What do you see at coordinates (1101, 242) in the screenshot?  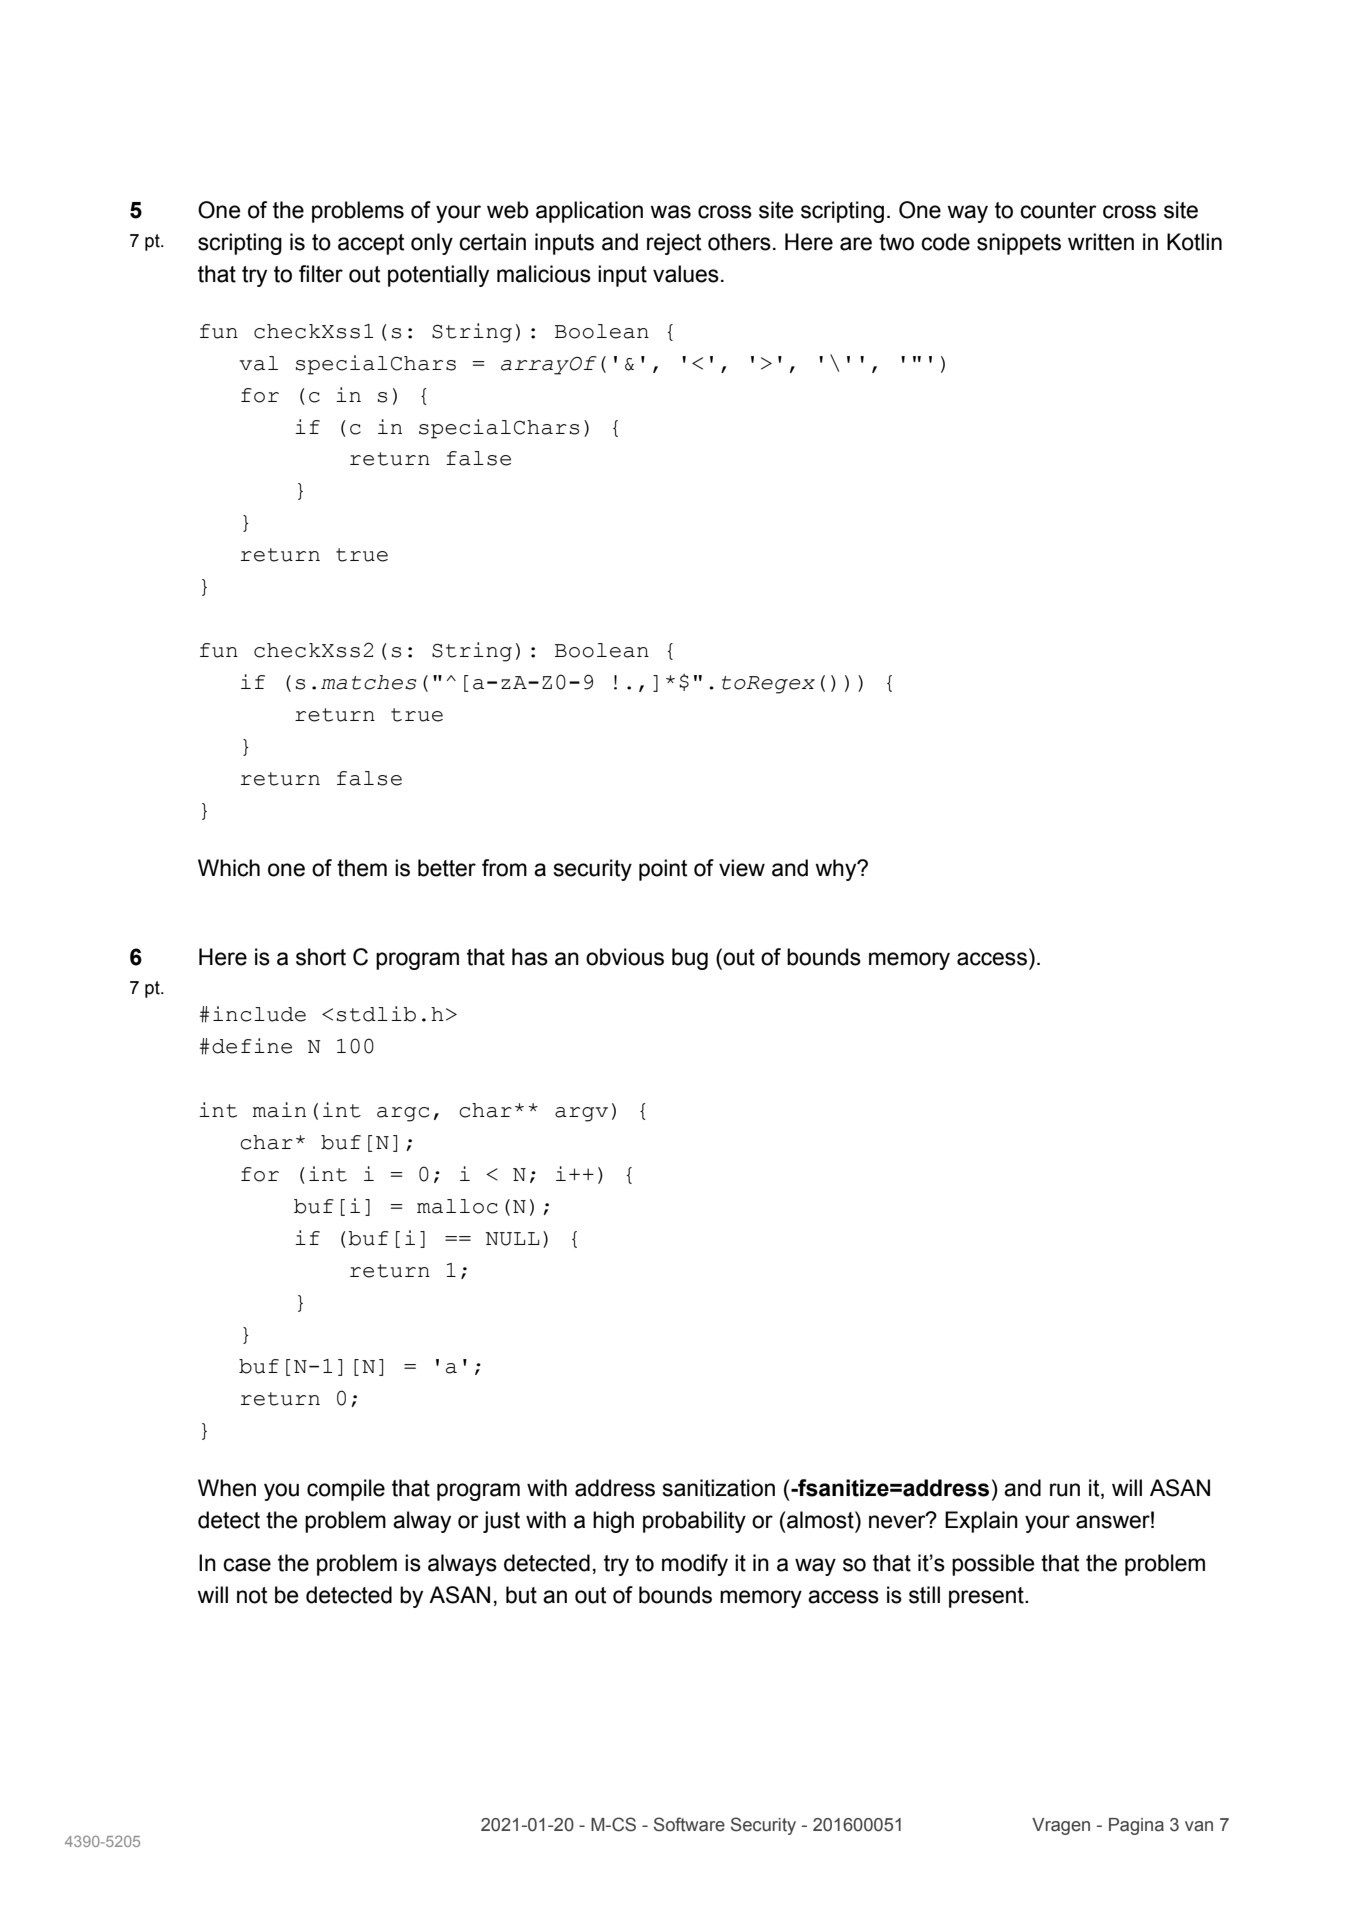 I see `written` at bounding box center [1101, 242].
